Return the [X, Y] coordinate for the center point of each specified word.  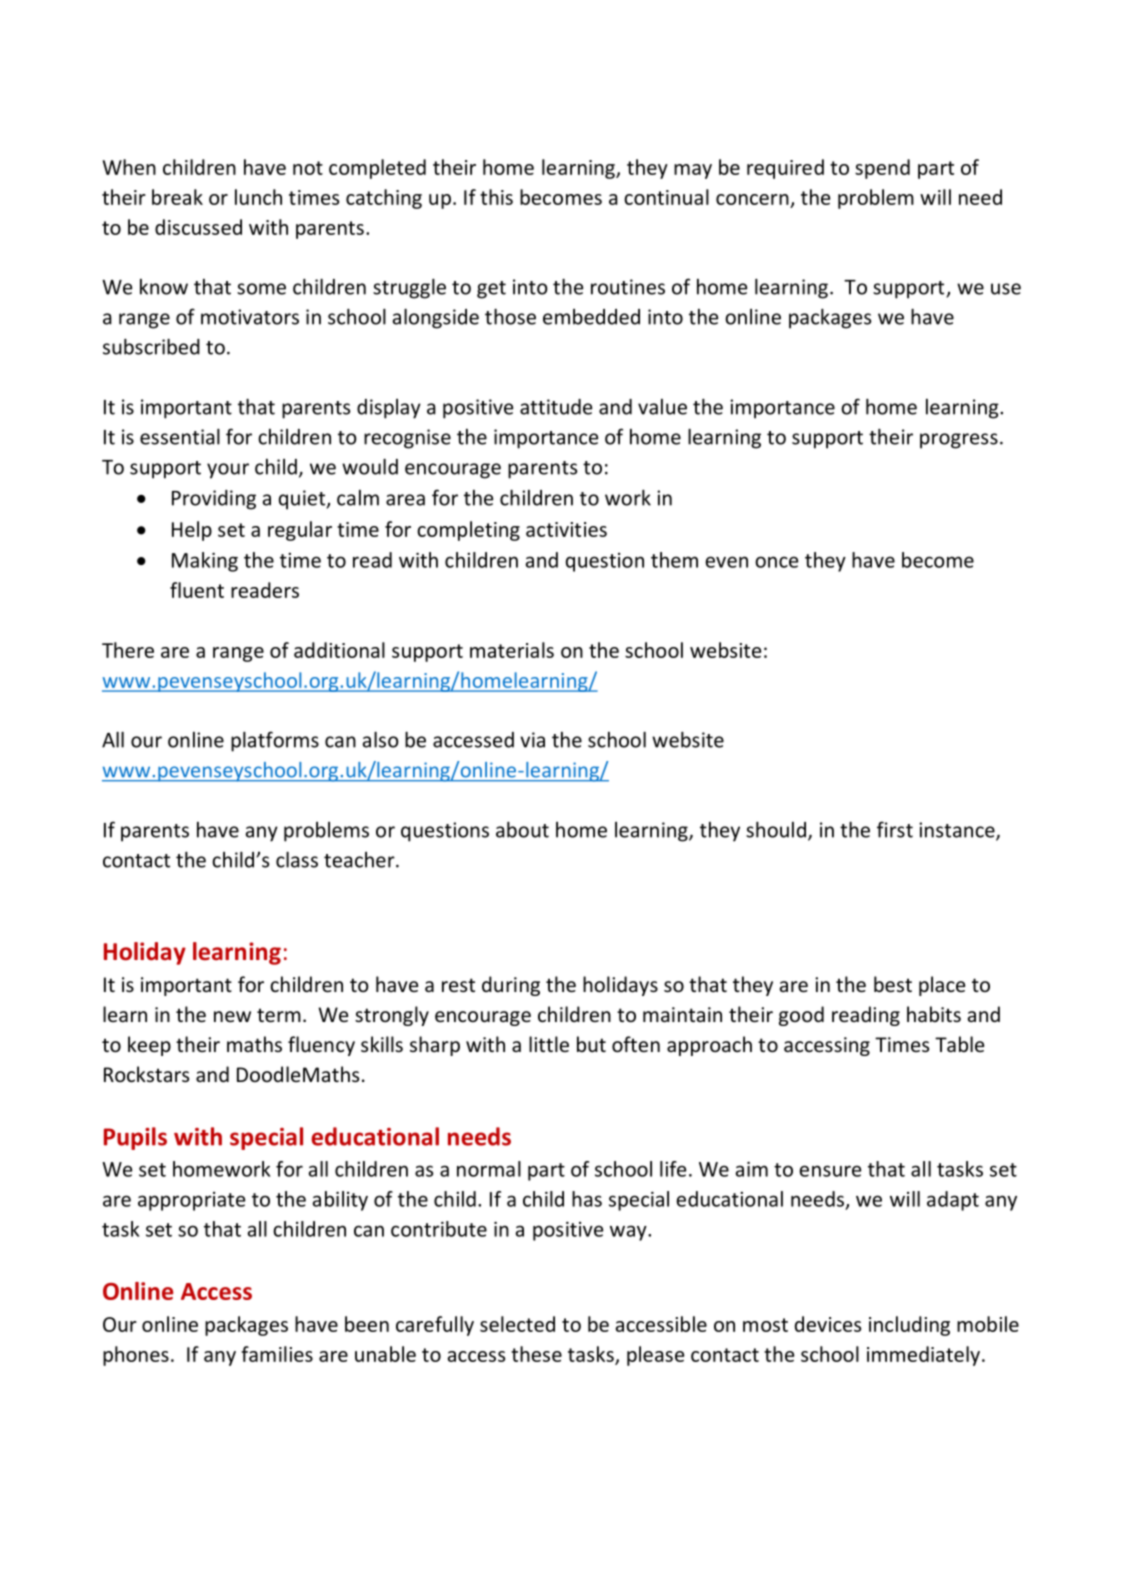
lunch [258, 197]
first [895, 829]
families [277, 1354]
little [549, 1044]
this [496, 197]
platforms [275, 741]
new [232, 1016]
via [532, 740]
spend [882, 169]
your [228, 471]
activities [566, 529]
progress [959, 441]
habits [934, 1014]
